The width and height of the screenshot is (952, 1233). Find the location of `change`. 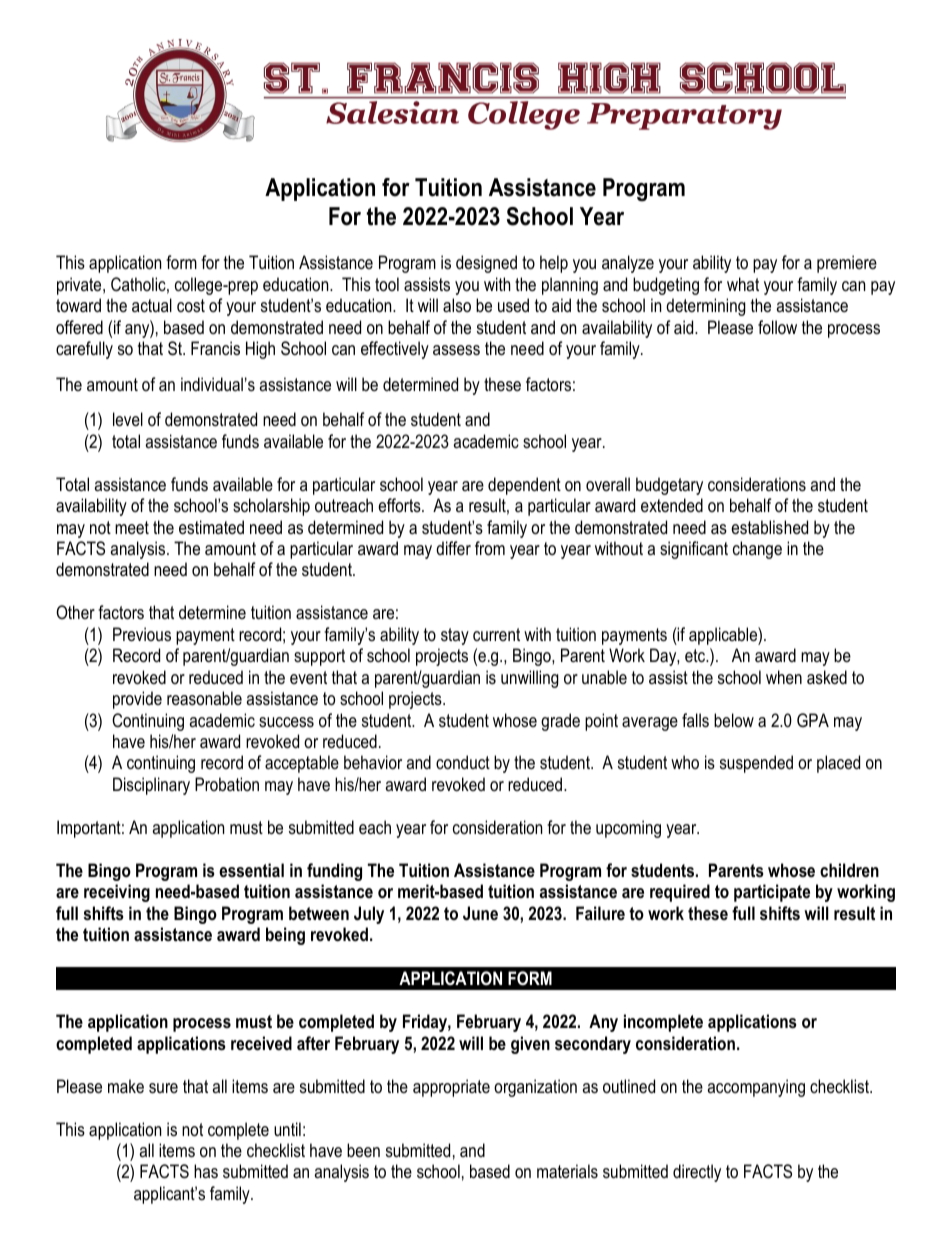

change is located at coordinates (757, 550).
